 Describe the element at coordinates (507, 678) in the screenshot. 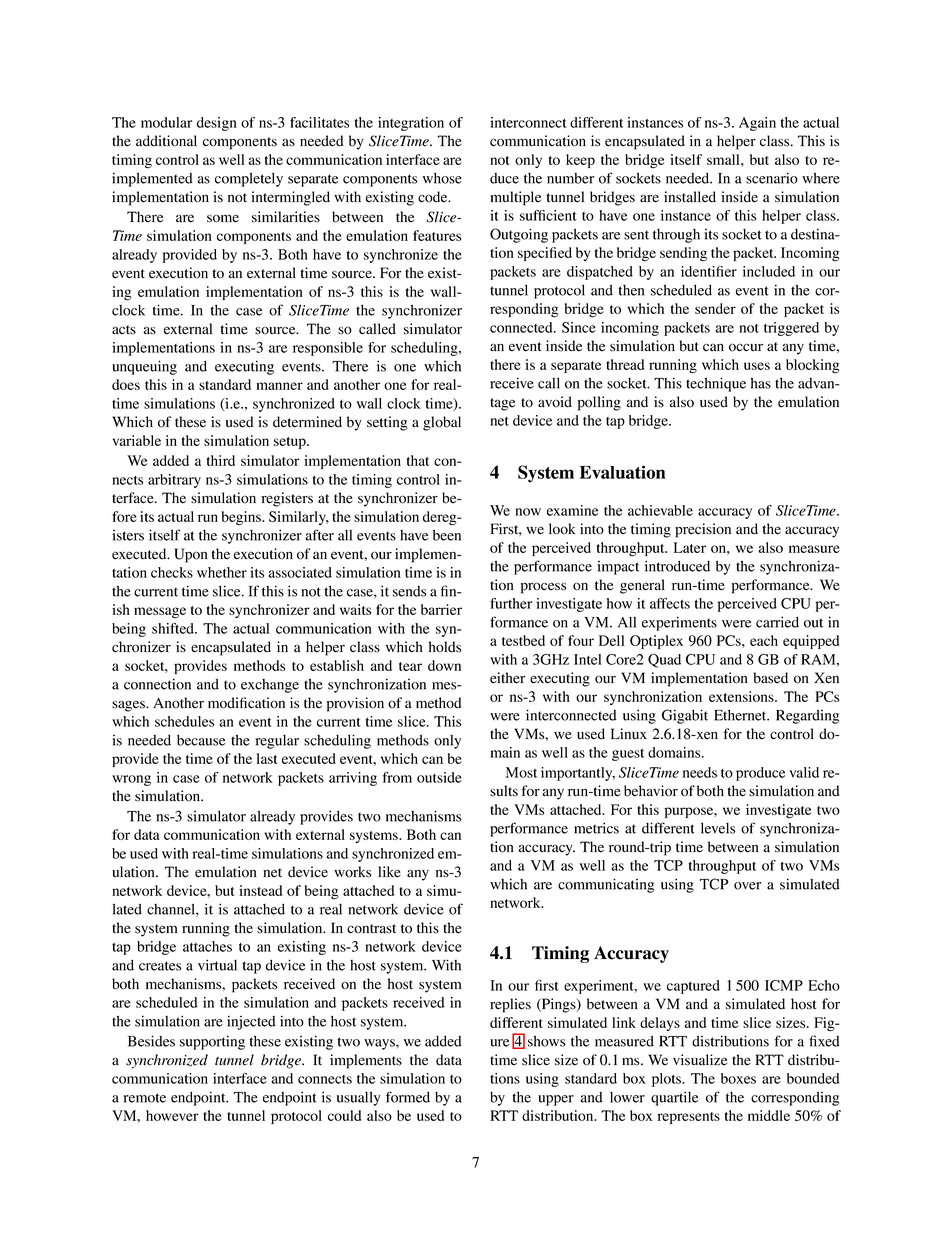

I see `either` at that location.
